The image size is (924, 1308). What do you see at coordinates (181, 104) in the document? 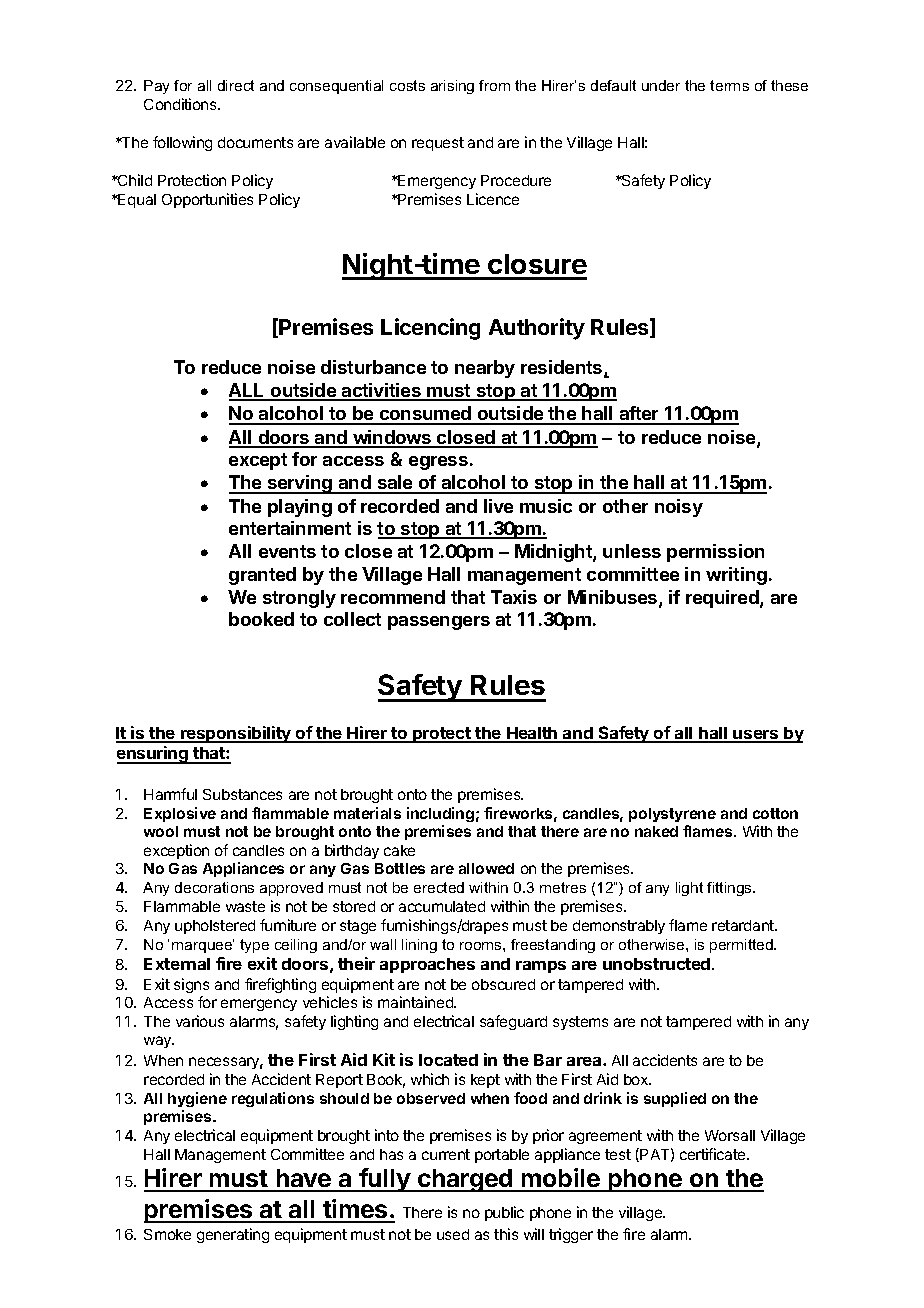
I see `Conditions` at bounding box center [181, 104].
